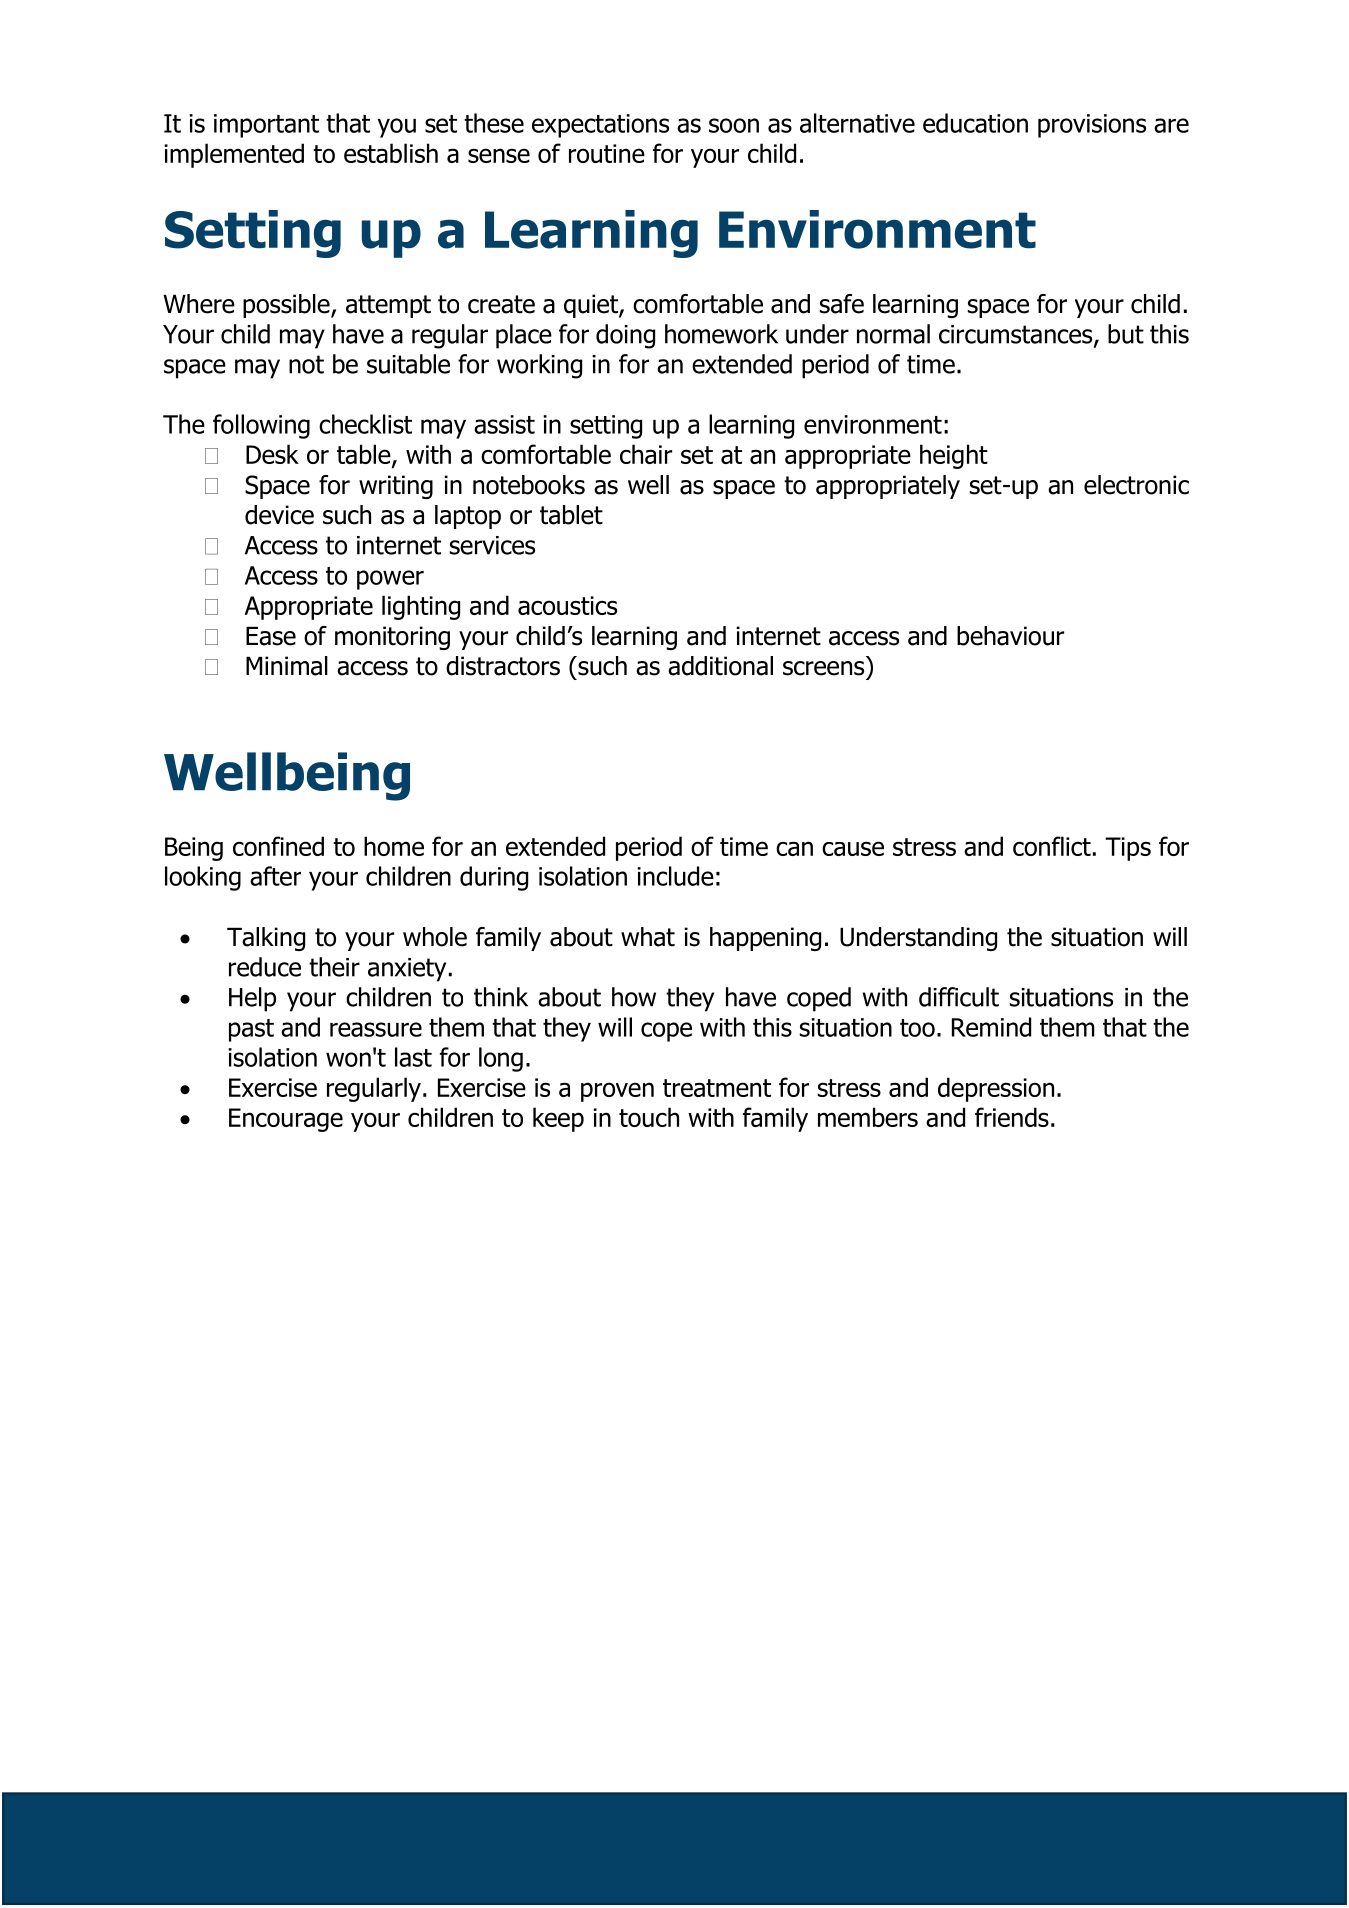 The height and width of the page is (1908, 1349). Describe the element at coordinates (365, 424) in the page. I see `checklist` at that location.
